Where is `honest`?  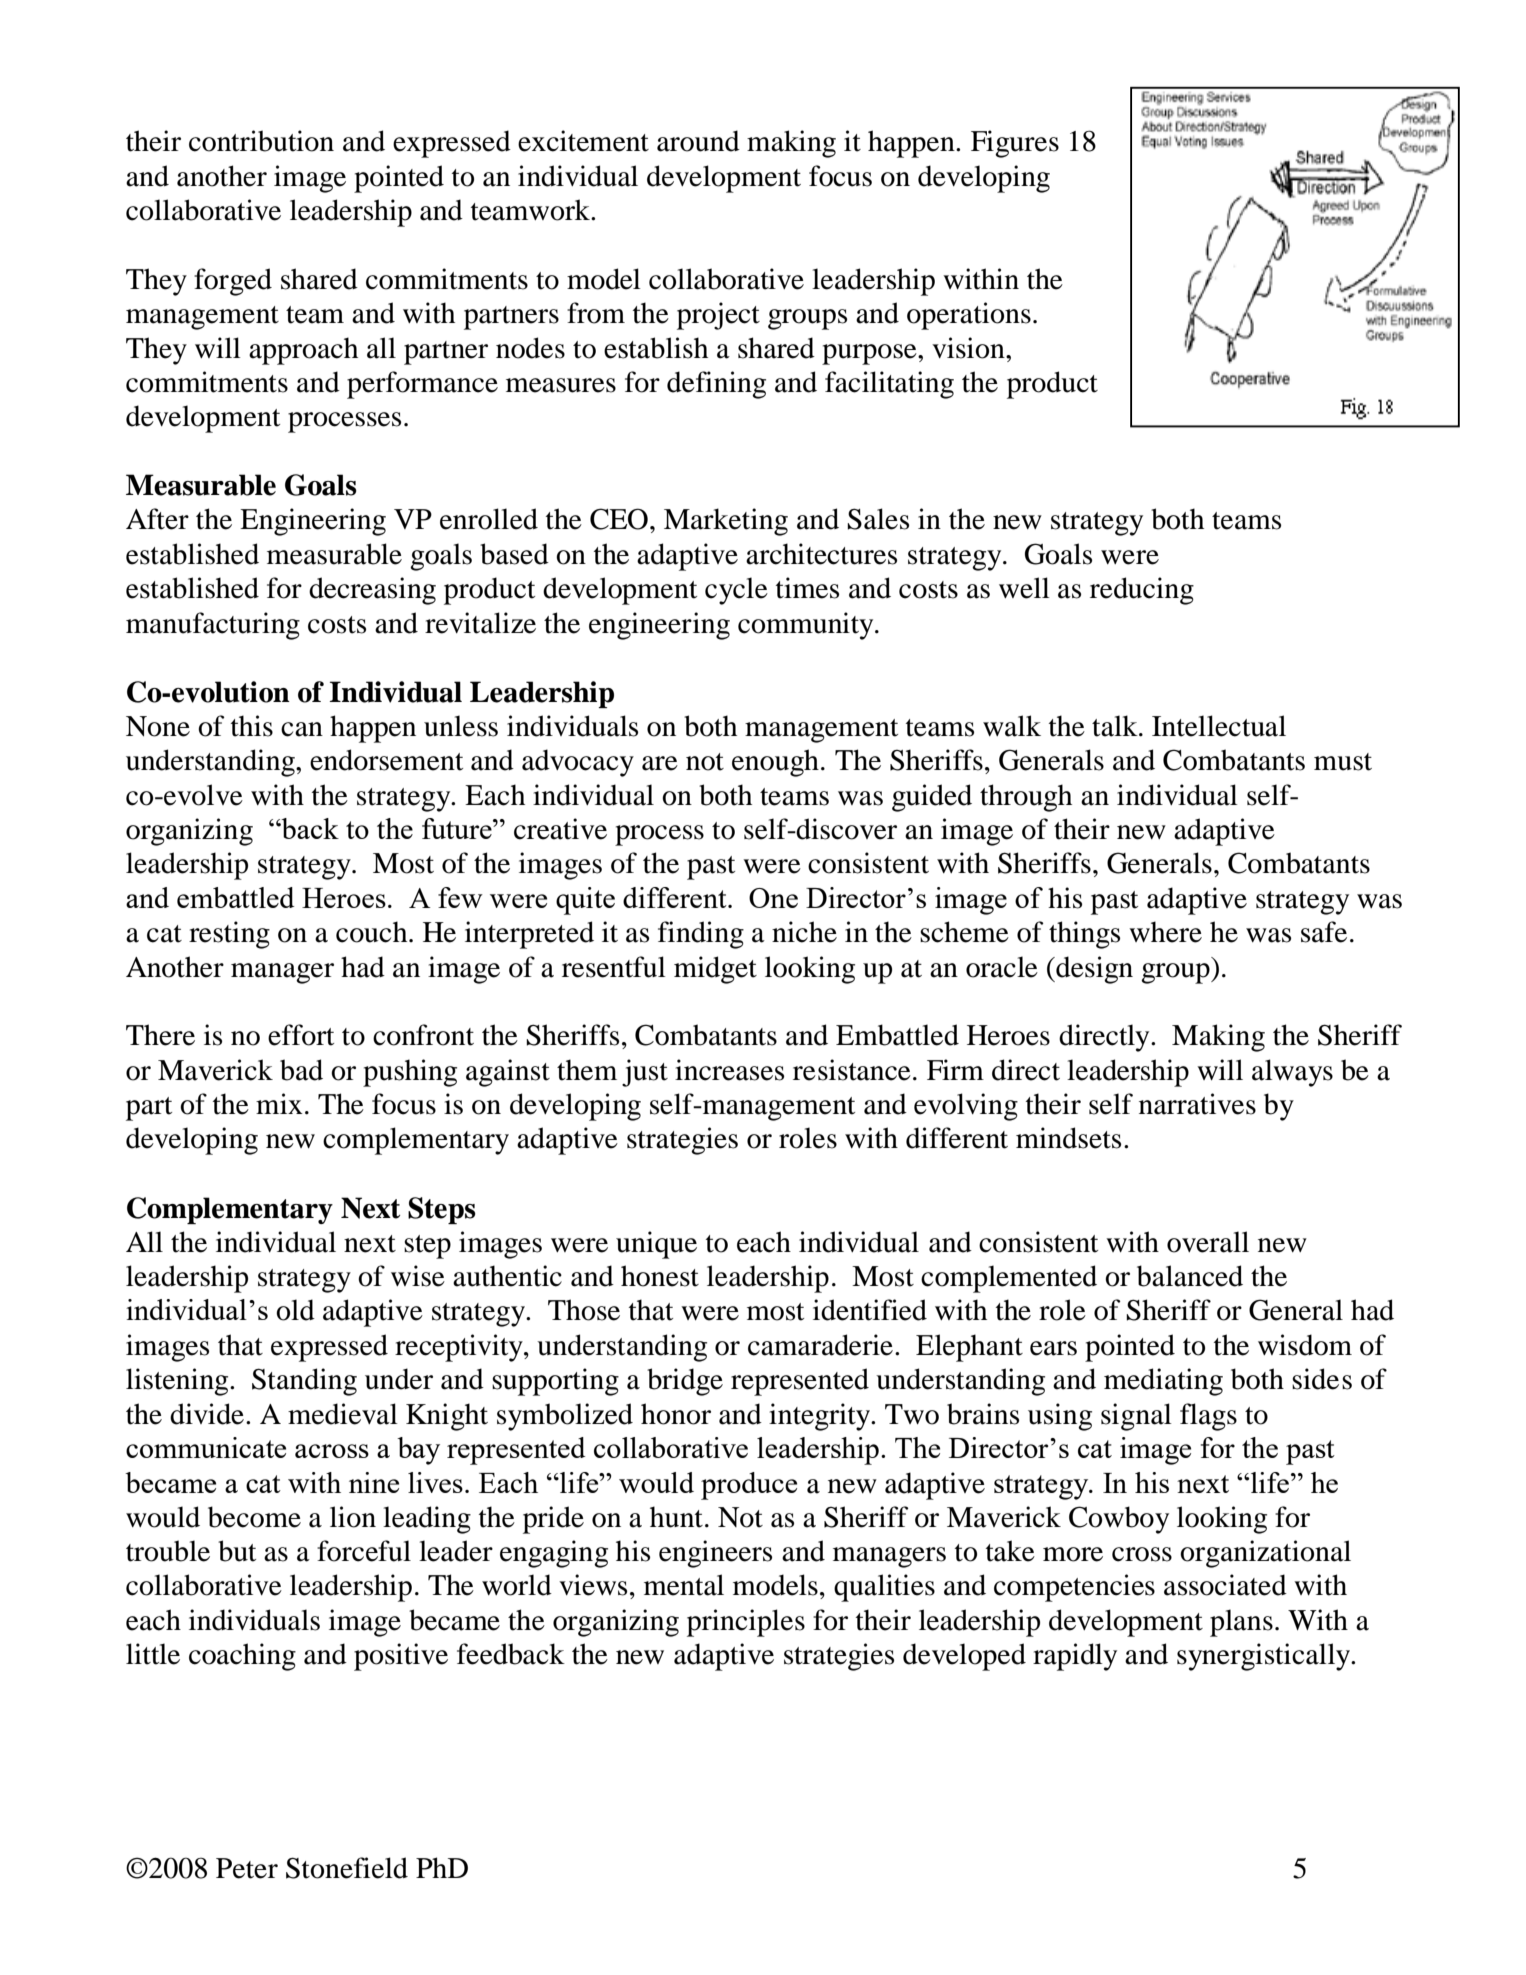 honest is located at coordinates (660, 1276).
